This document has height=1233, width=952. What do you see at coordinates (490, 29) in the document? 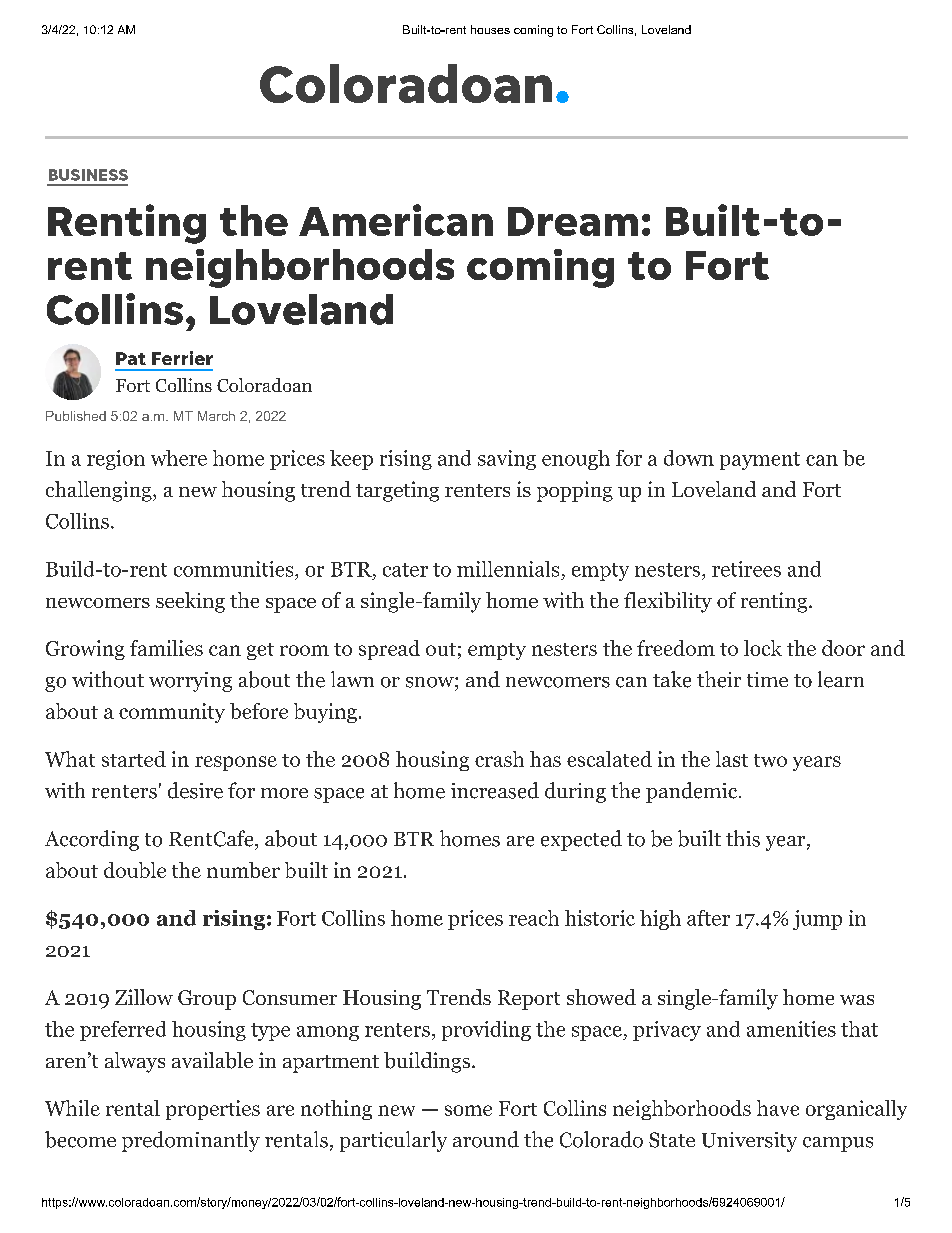
I see `houses` at bounding box center [490, 29].
